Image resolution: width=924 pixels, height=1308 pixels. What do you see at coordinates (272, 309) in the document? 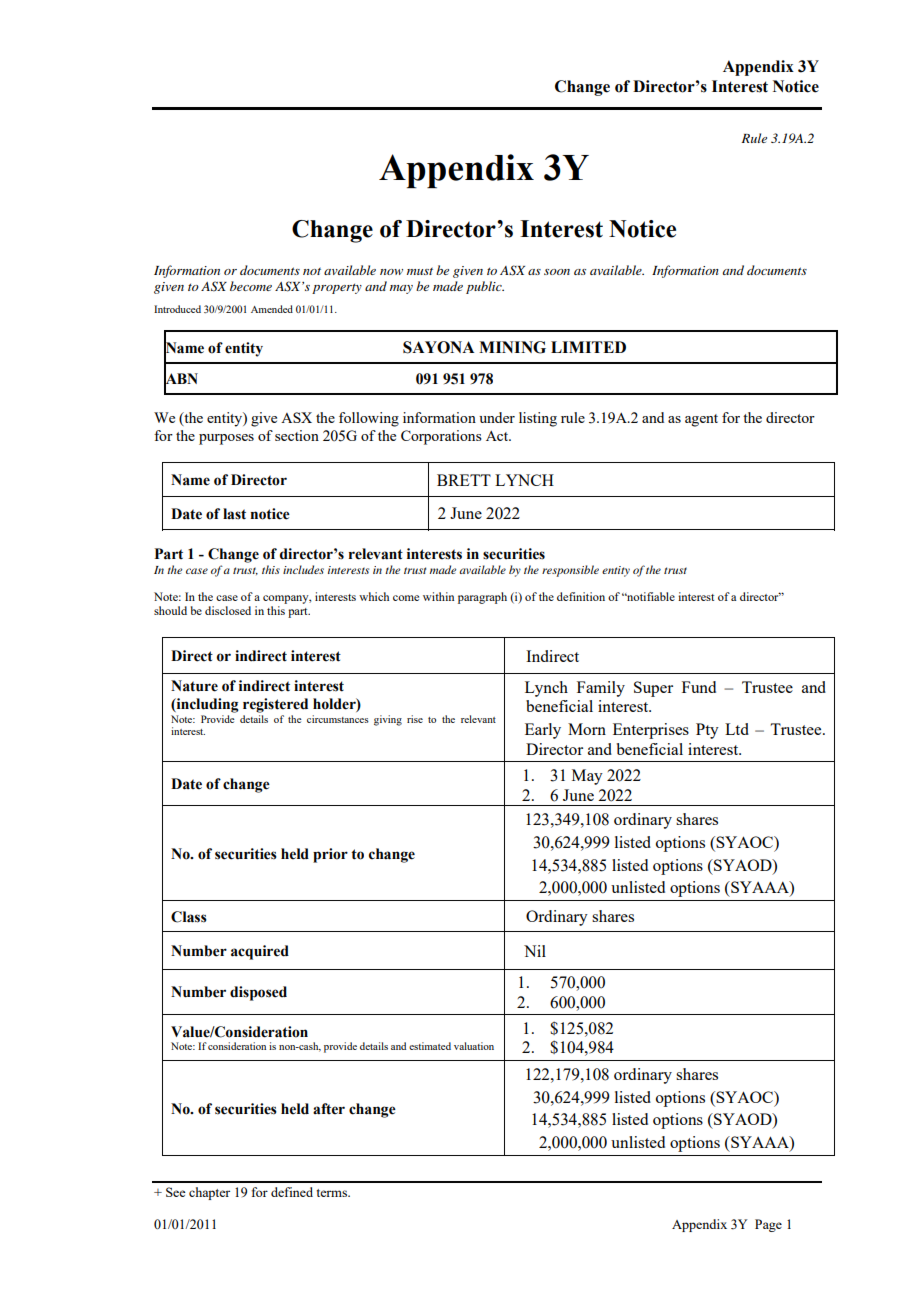
I see `Amended` at bounding box center [272, 309].
